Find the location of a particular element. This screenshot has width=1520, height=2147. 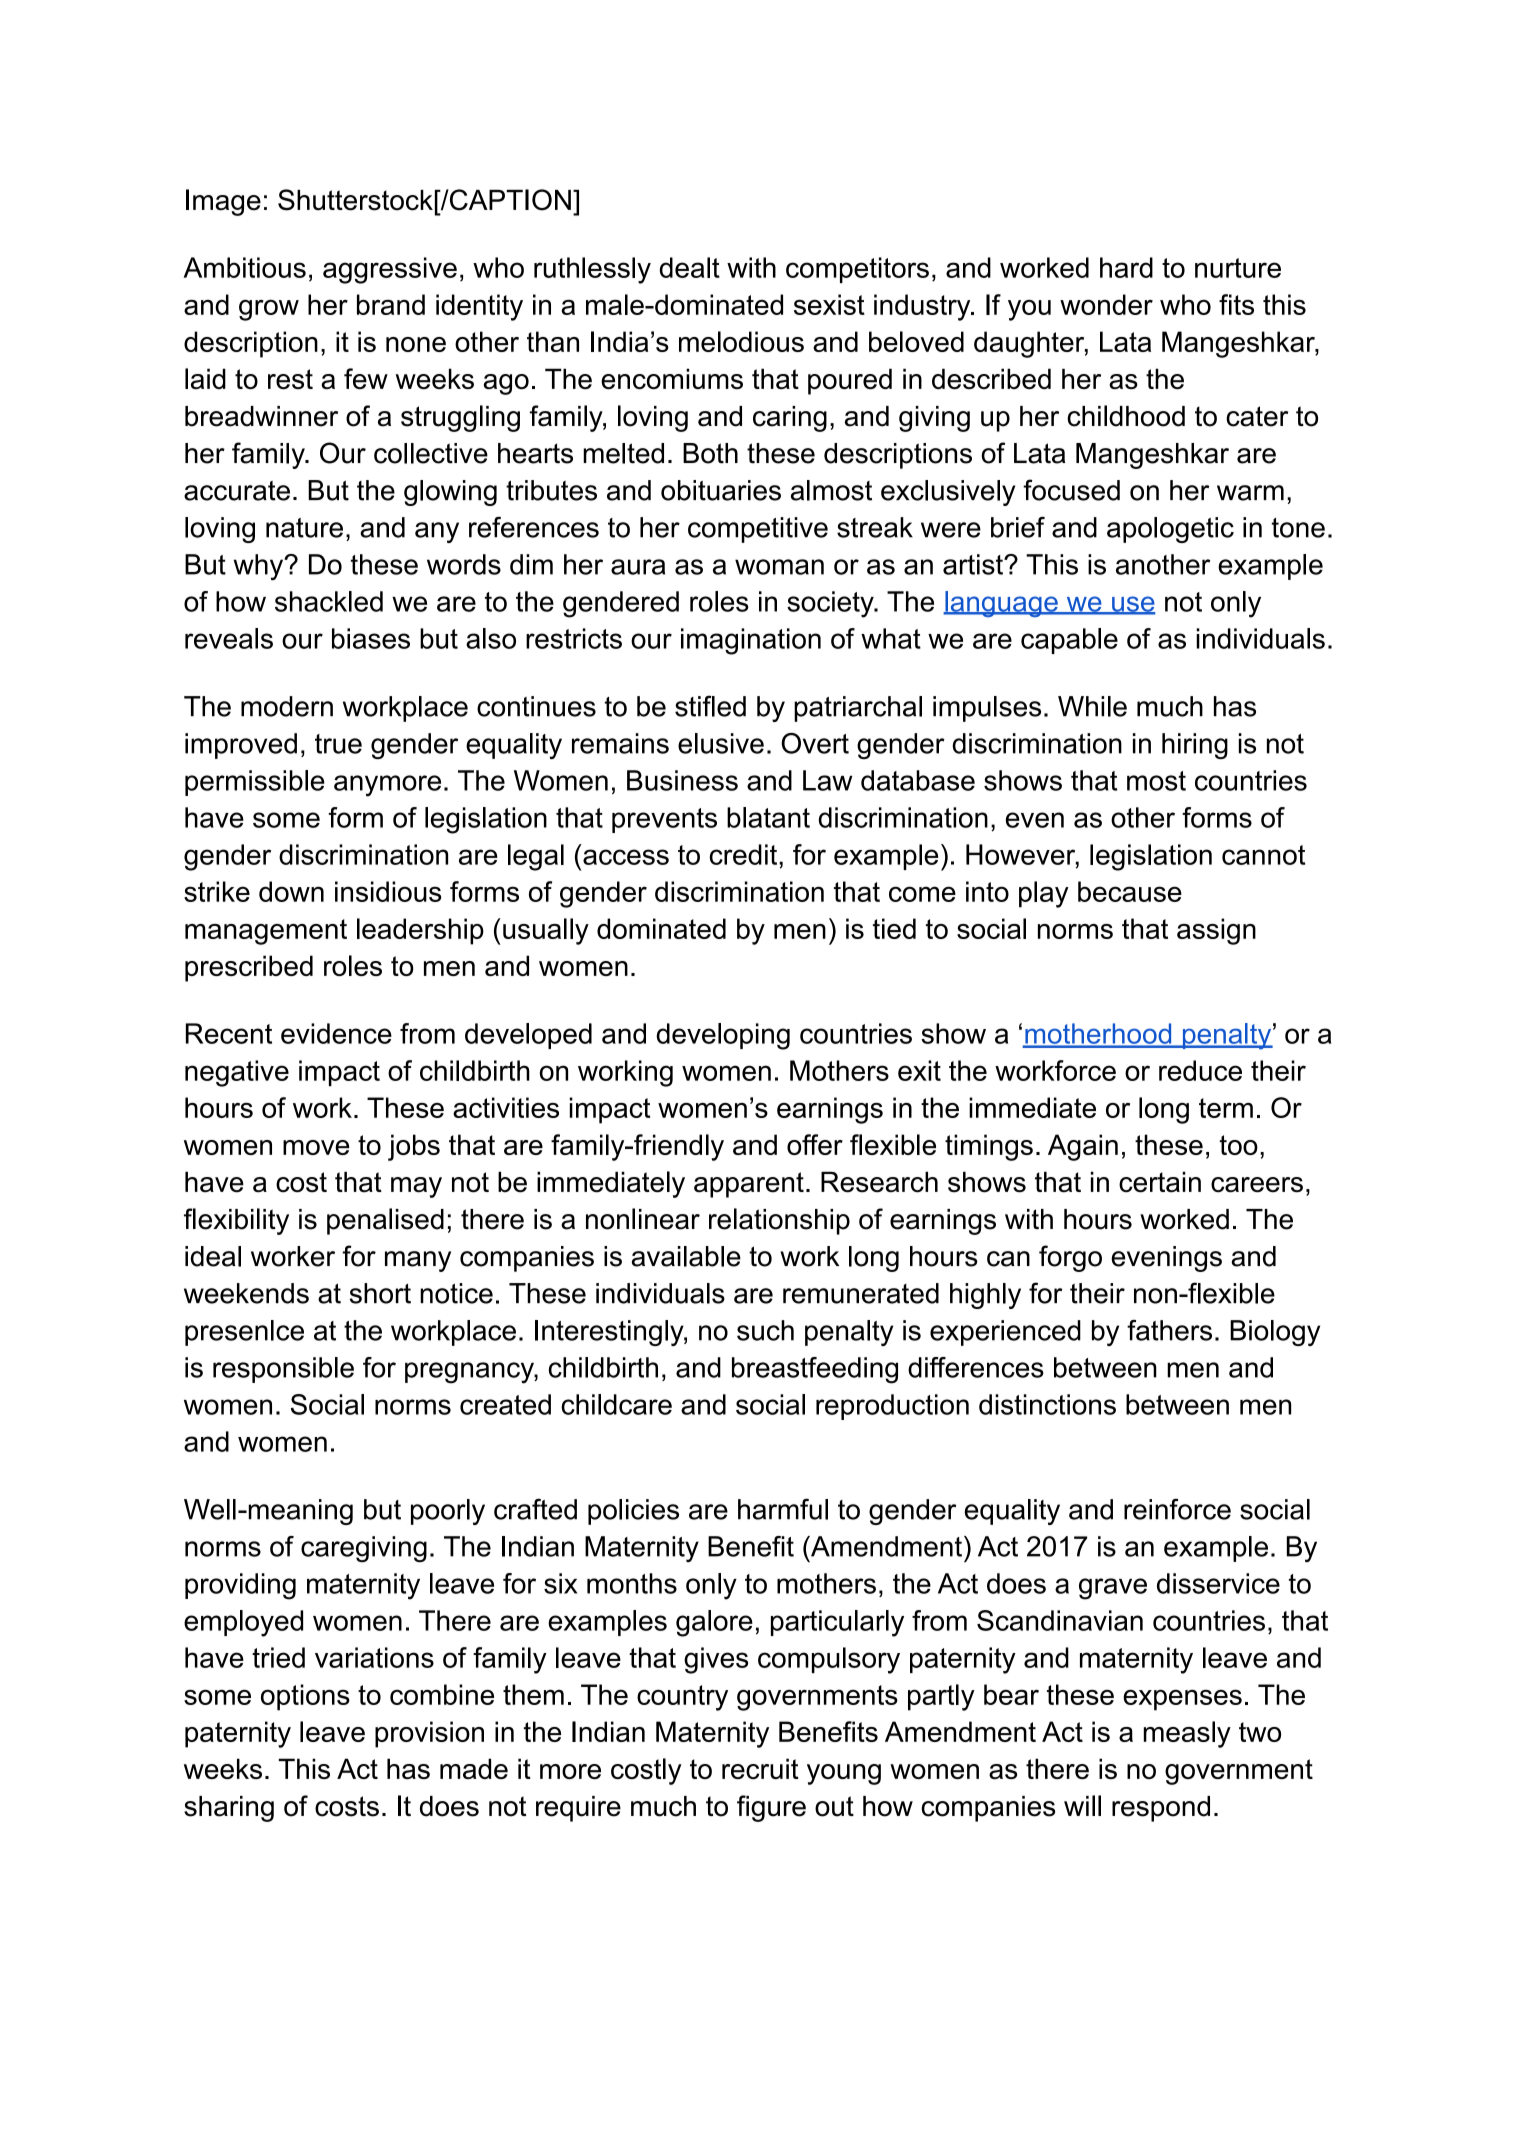

measly is located at coordinates (1187, 1734).
